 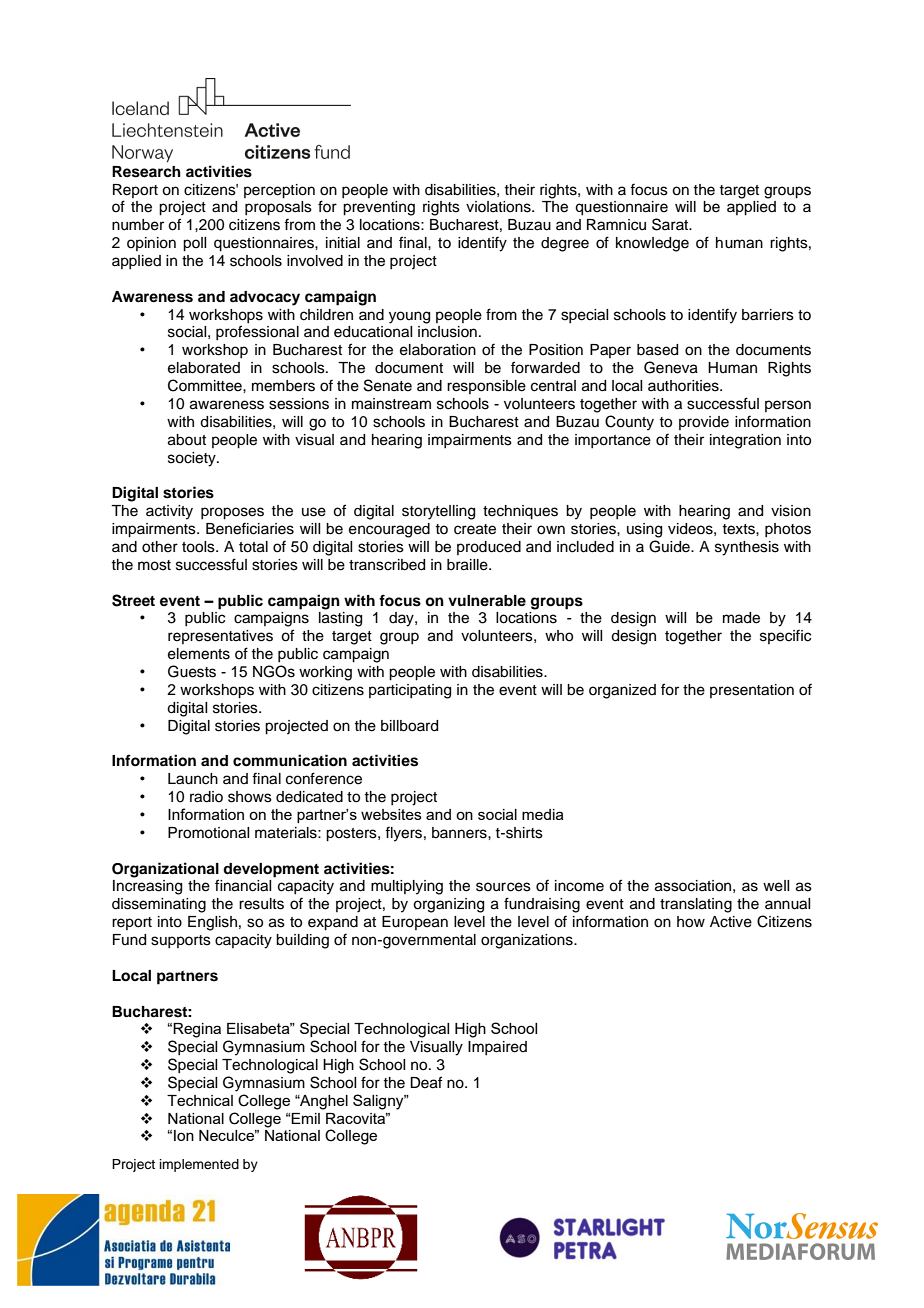 I want to click on Guests, so click(x=192, y=671).
